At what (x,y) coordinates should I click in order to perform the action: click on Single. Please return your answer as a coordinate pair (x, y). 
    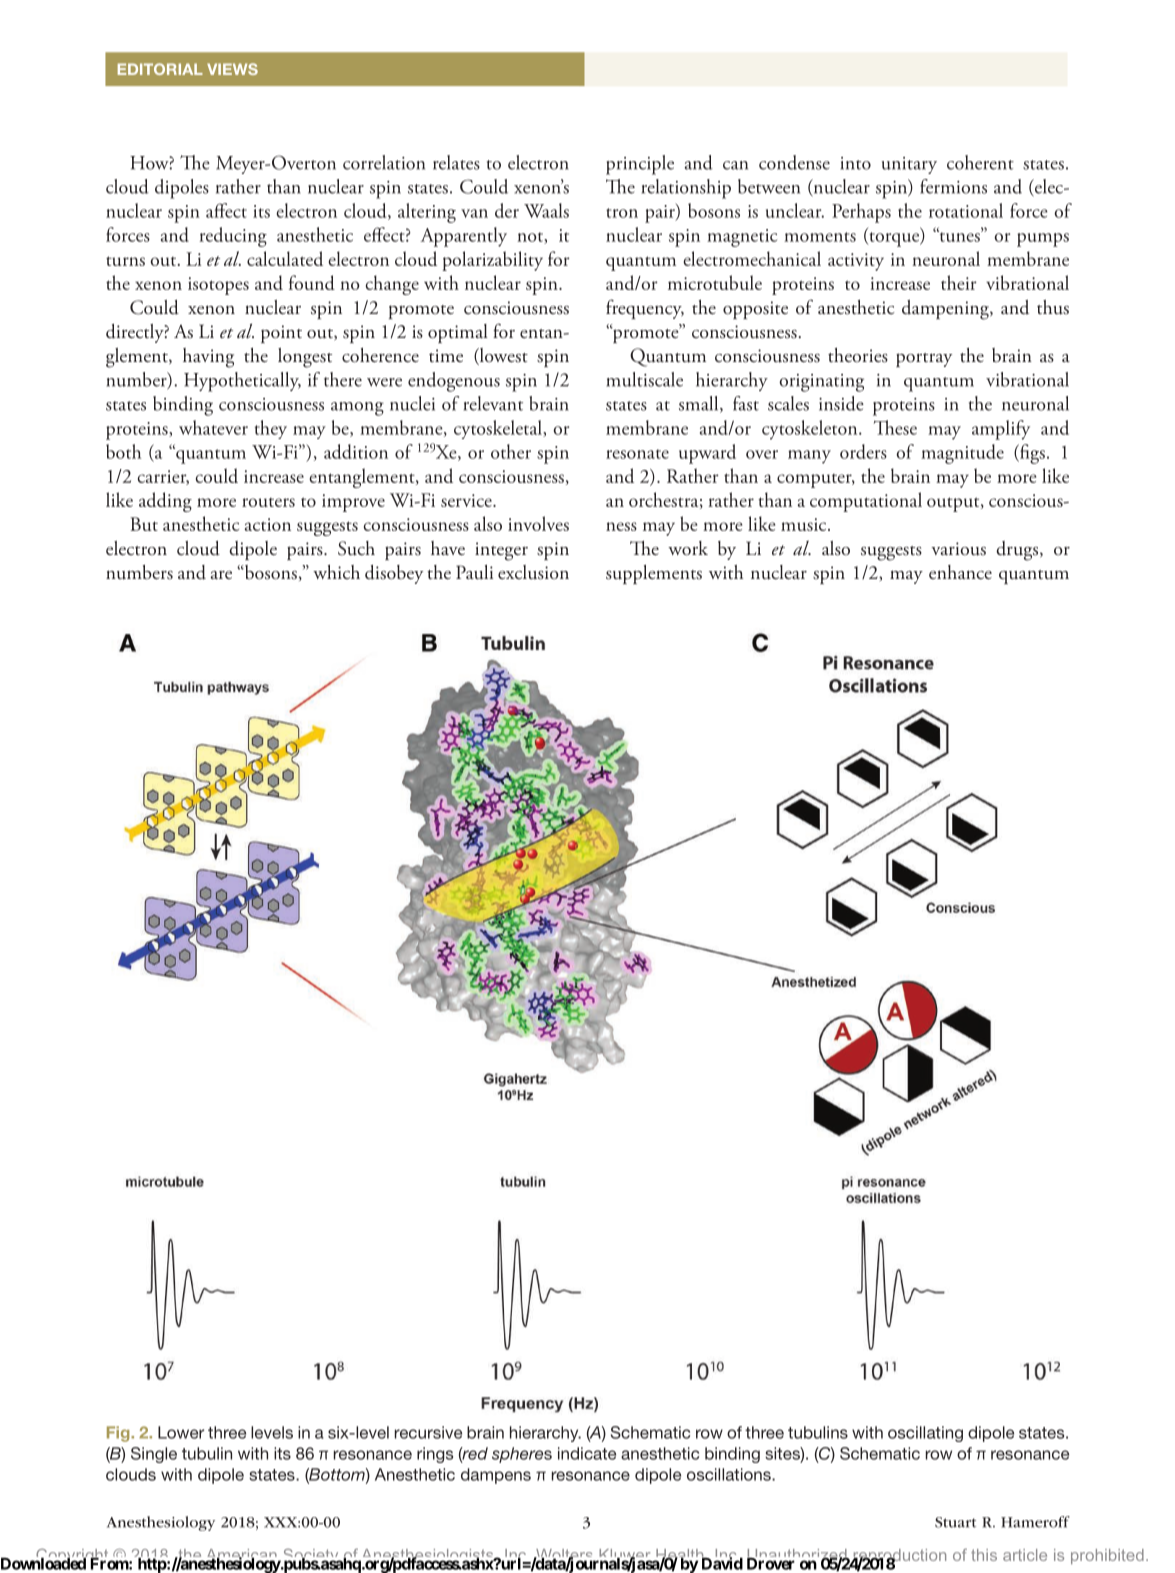
    Looking at the image, I should click on (154, 1455).
